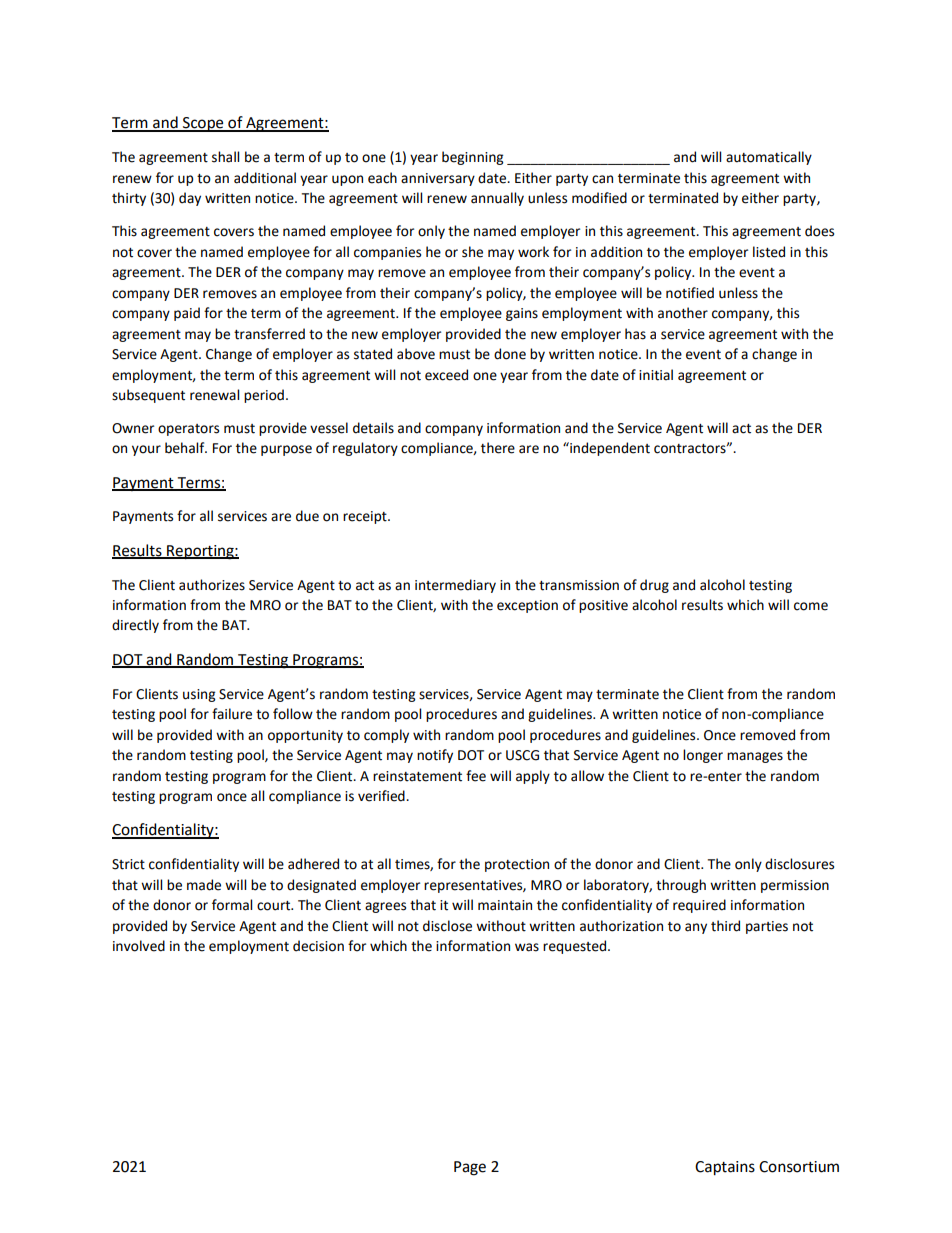 The image size is (952, 1233). I want to click on shall, so click(225, 157).
